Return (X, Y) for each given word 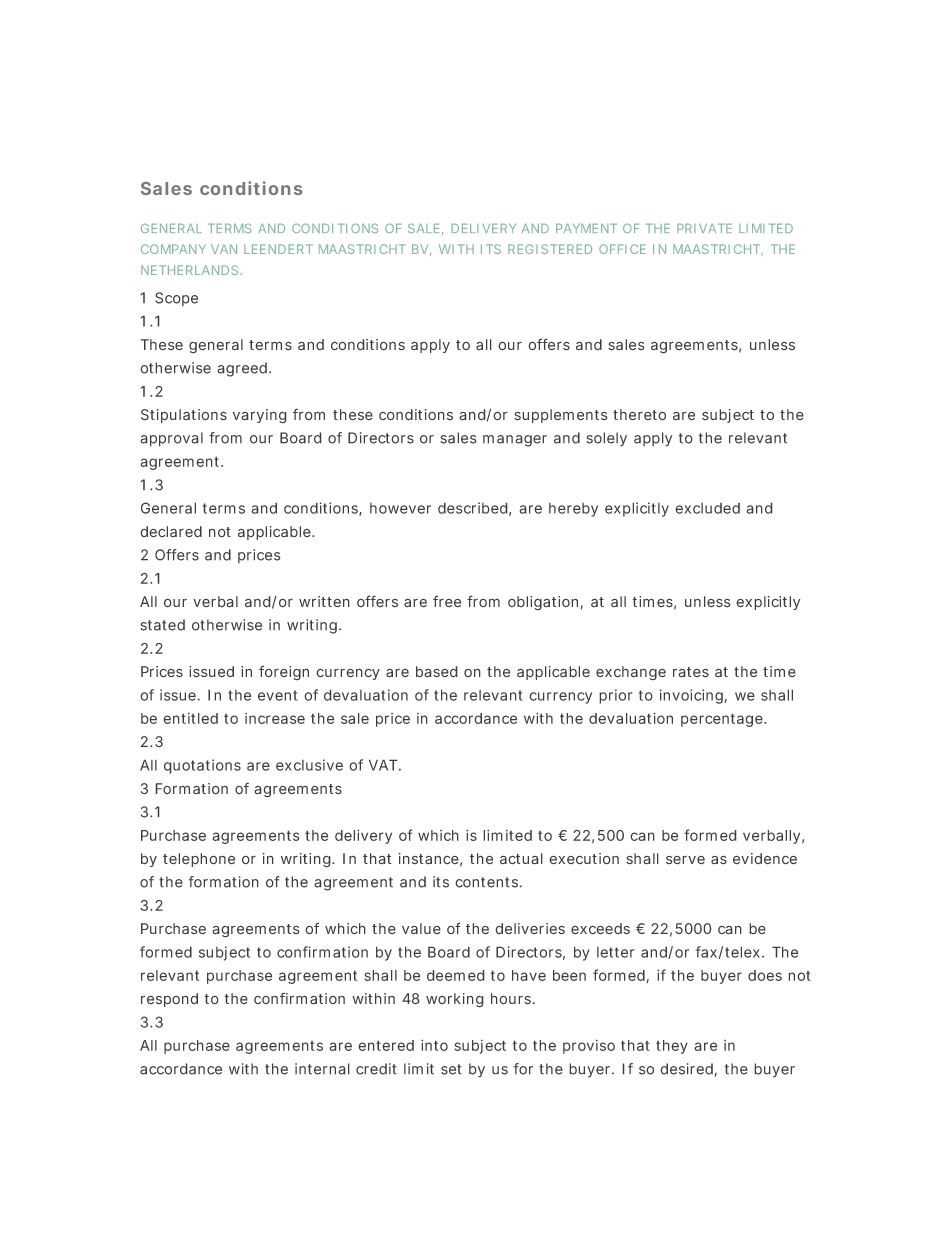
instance (429, 859)
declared (171, 532)
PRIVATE (704, 228)
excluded (707, 508)
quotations (202, 766)
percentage (722, 720)
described (473, 508)
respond (169, 1000)
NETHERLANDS (189, 270)
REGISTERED (550, 249)
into (434, 1045)
